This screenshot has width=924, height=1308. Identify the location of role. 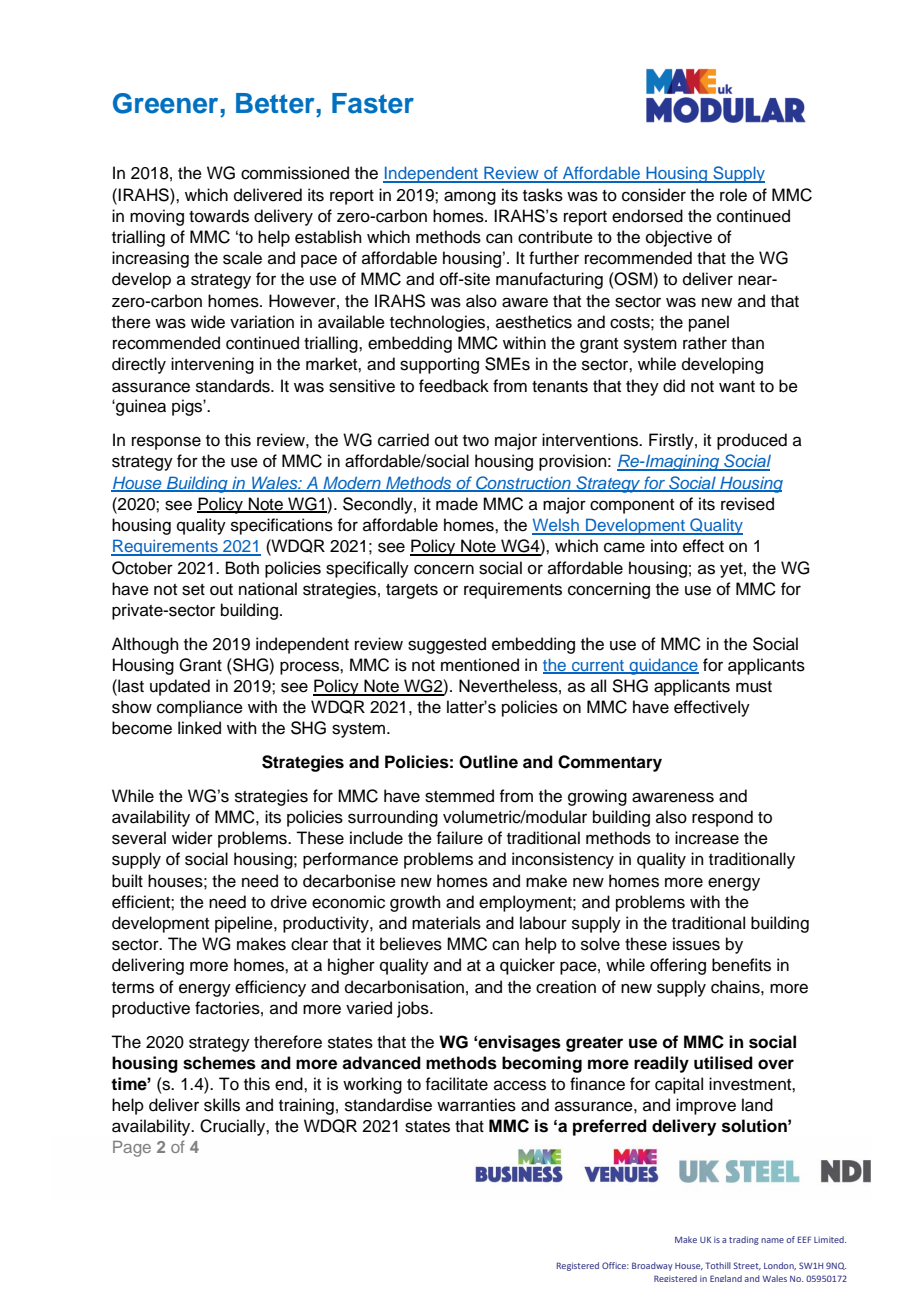
(733, 195).
